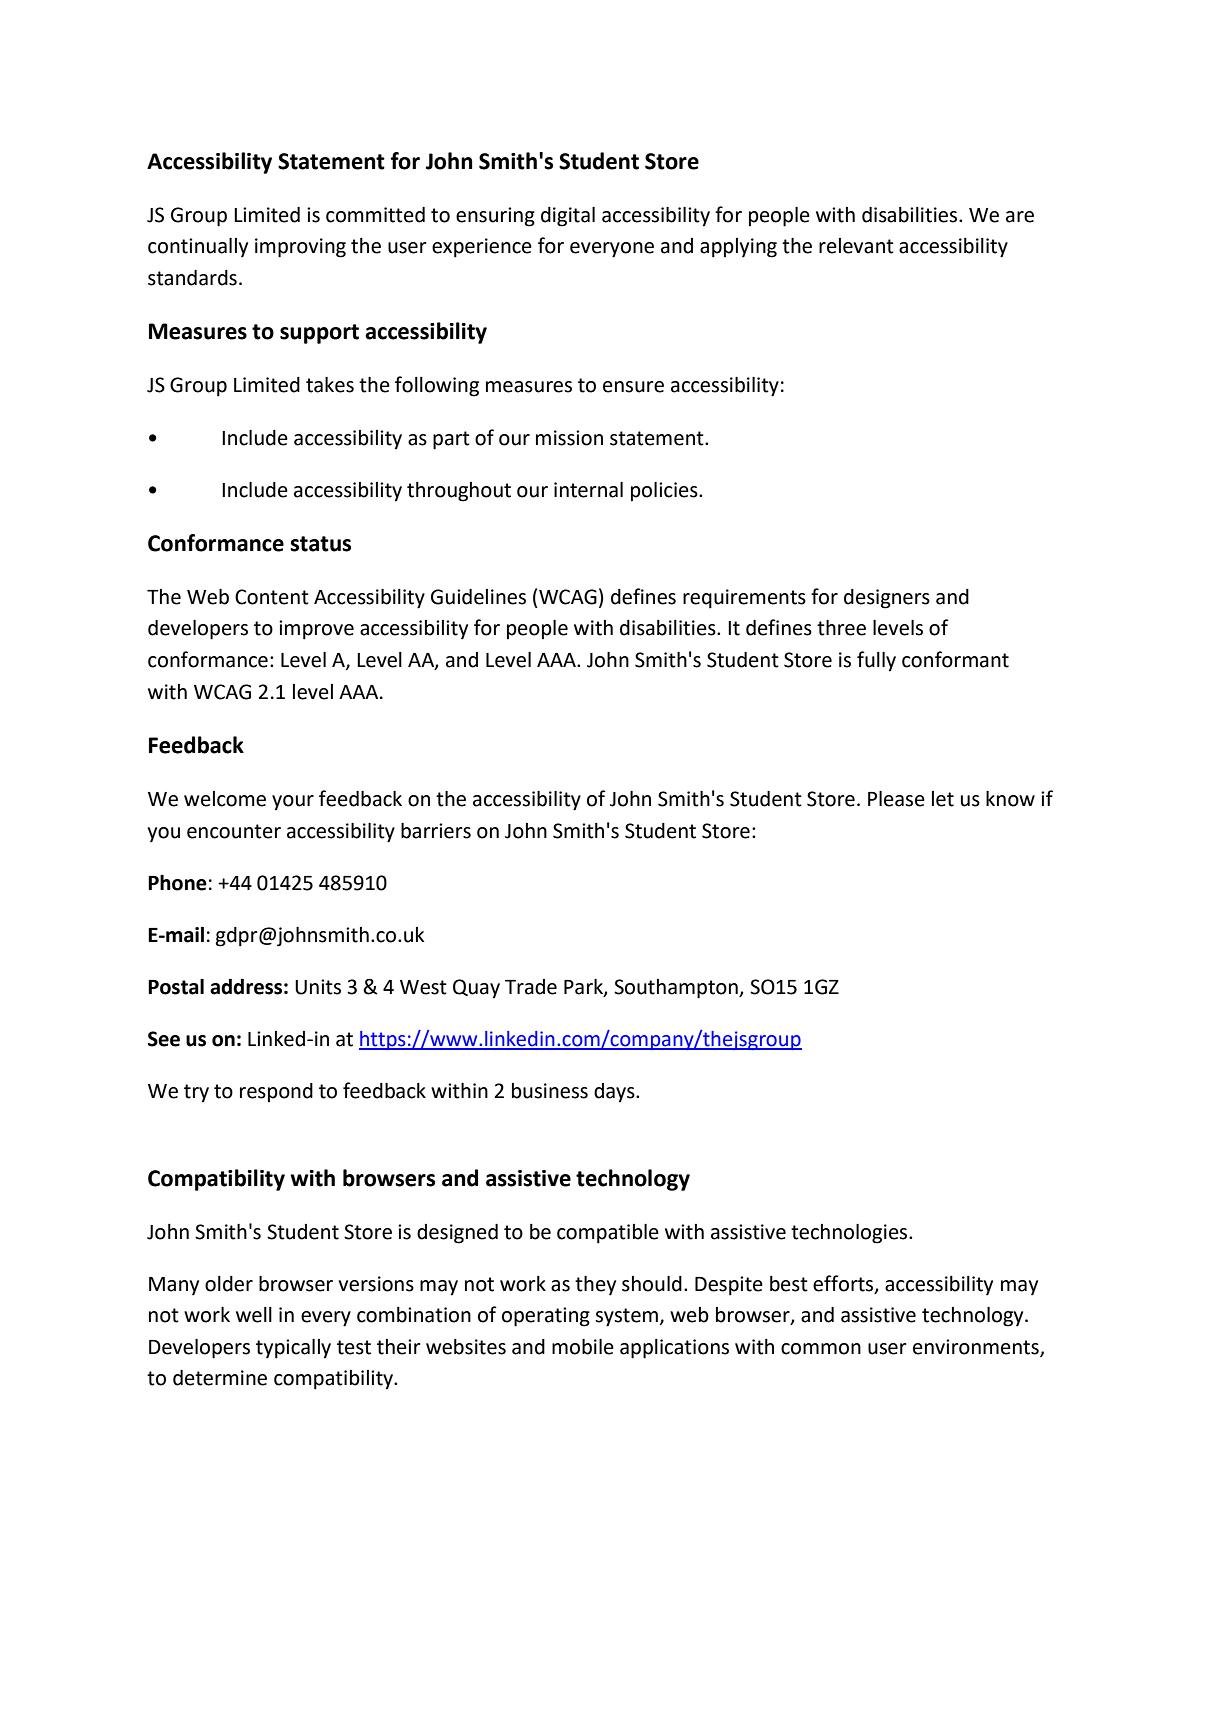 The image size is (1220, 1725). Describe the element at coordinates (320, 544) in the document. I see `status` at that location.
